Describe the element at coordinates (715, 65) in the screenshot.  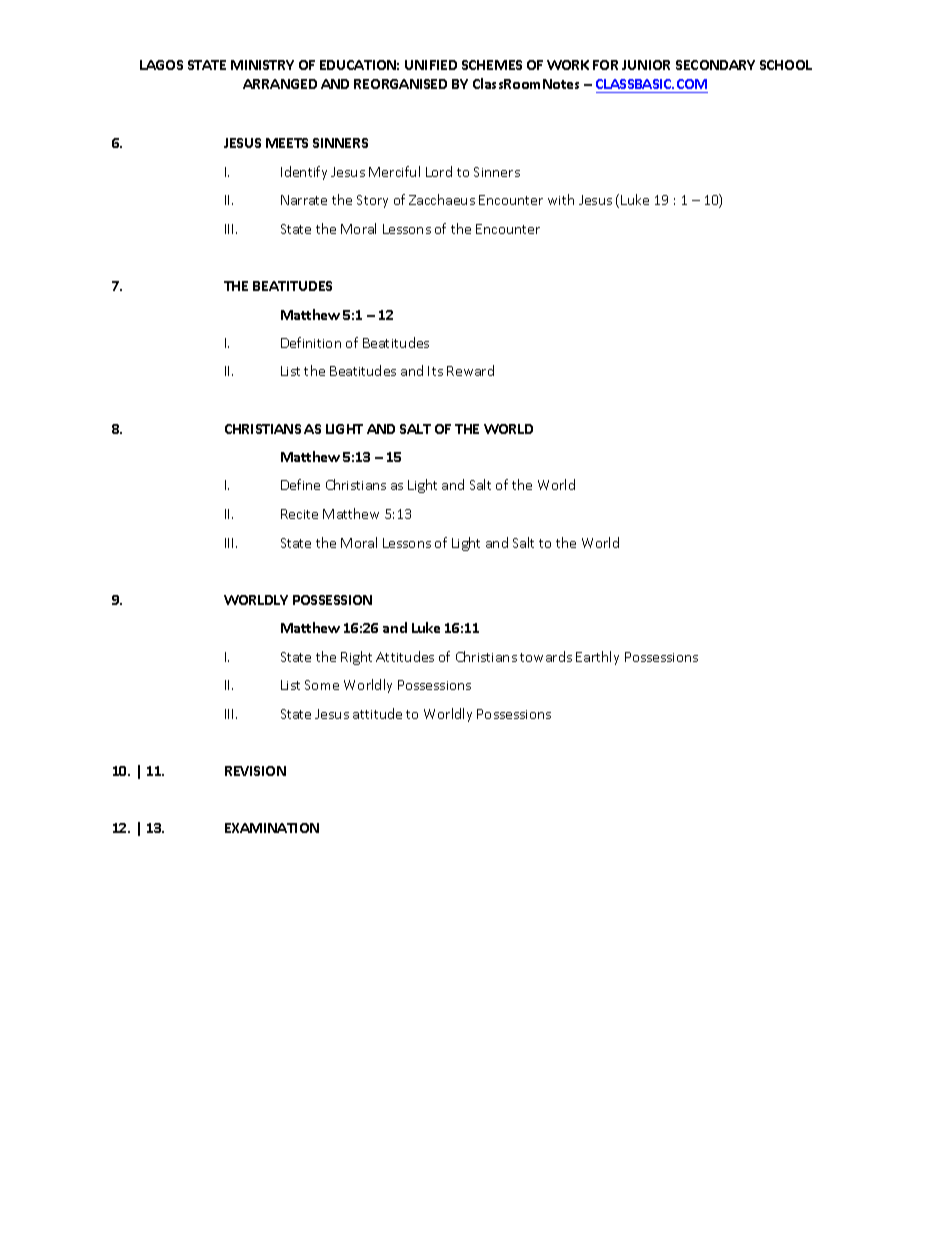
I see `SECONDARY` at that location.
